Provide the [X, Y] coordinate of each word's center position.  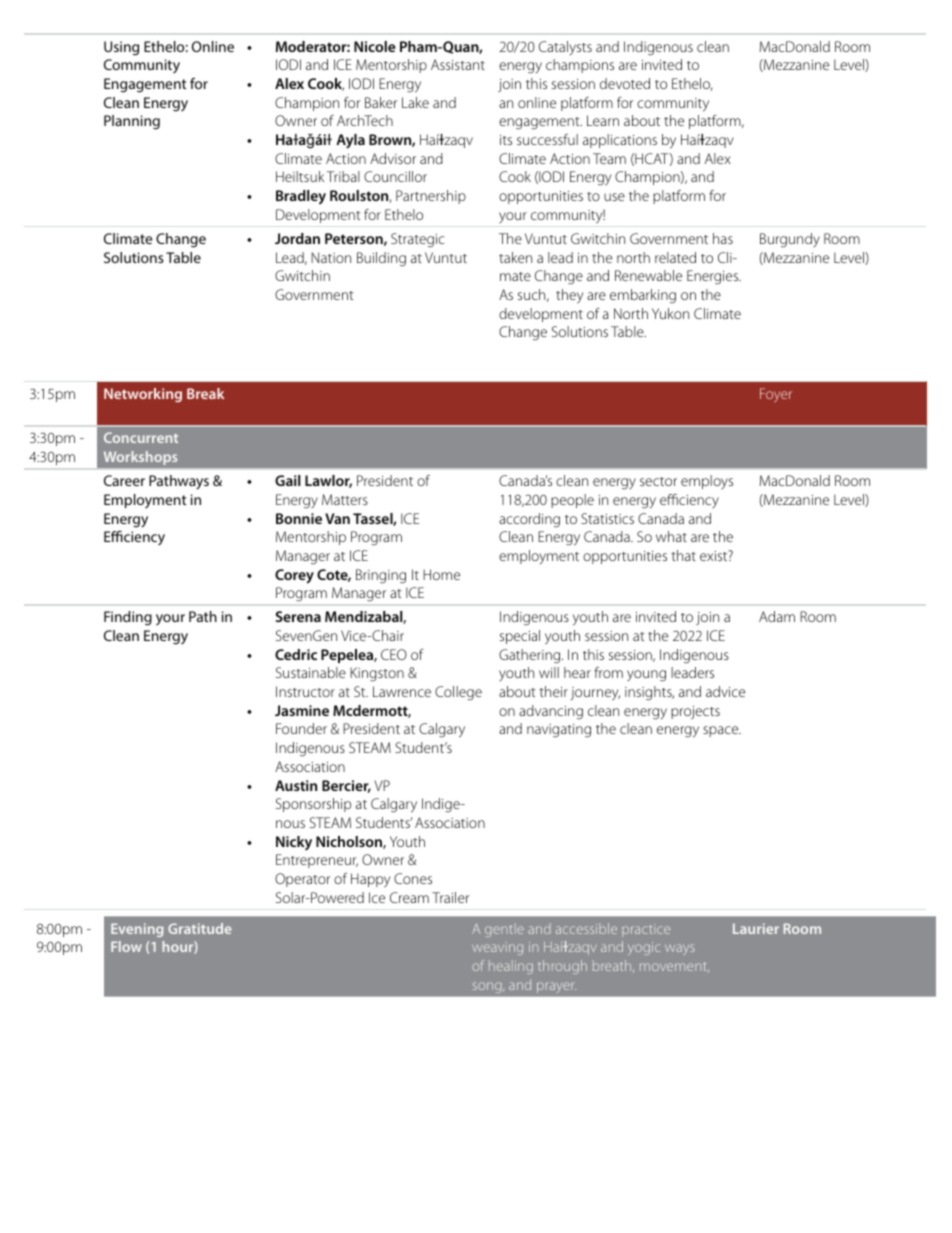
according [529, 520]
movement [674, 967]
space [722, 731]
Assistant [458, 64]
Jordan [297, 238]
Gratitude [200, 928]
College [458, 693]
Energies [714, 277]
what [671, 536]
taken [515, 257]
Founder [301, 728]
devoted [625, 83]
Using [121, 48]
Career [124, 480]
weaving [497, 948]
